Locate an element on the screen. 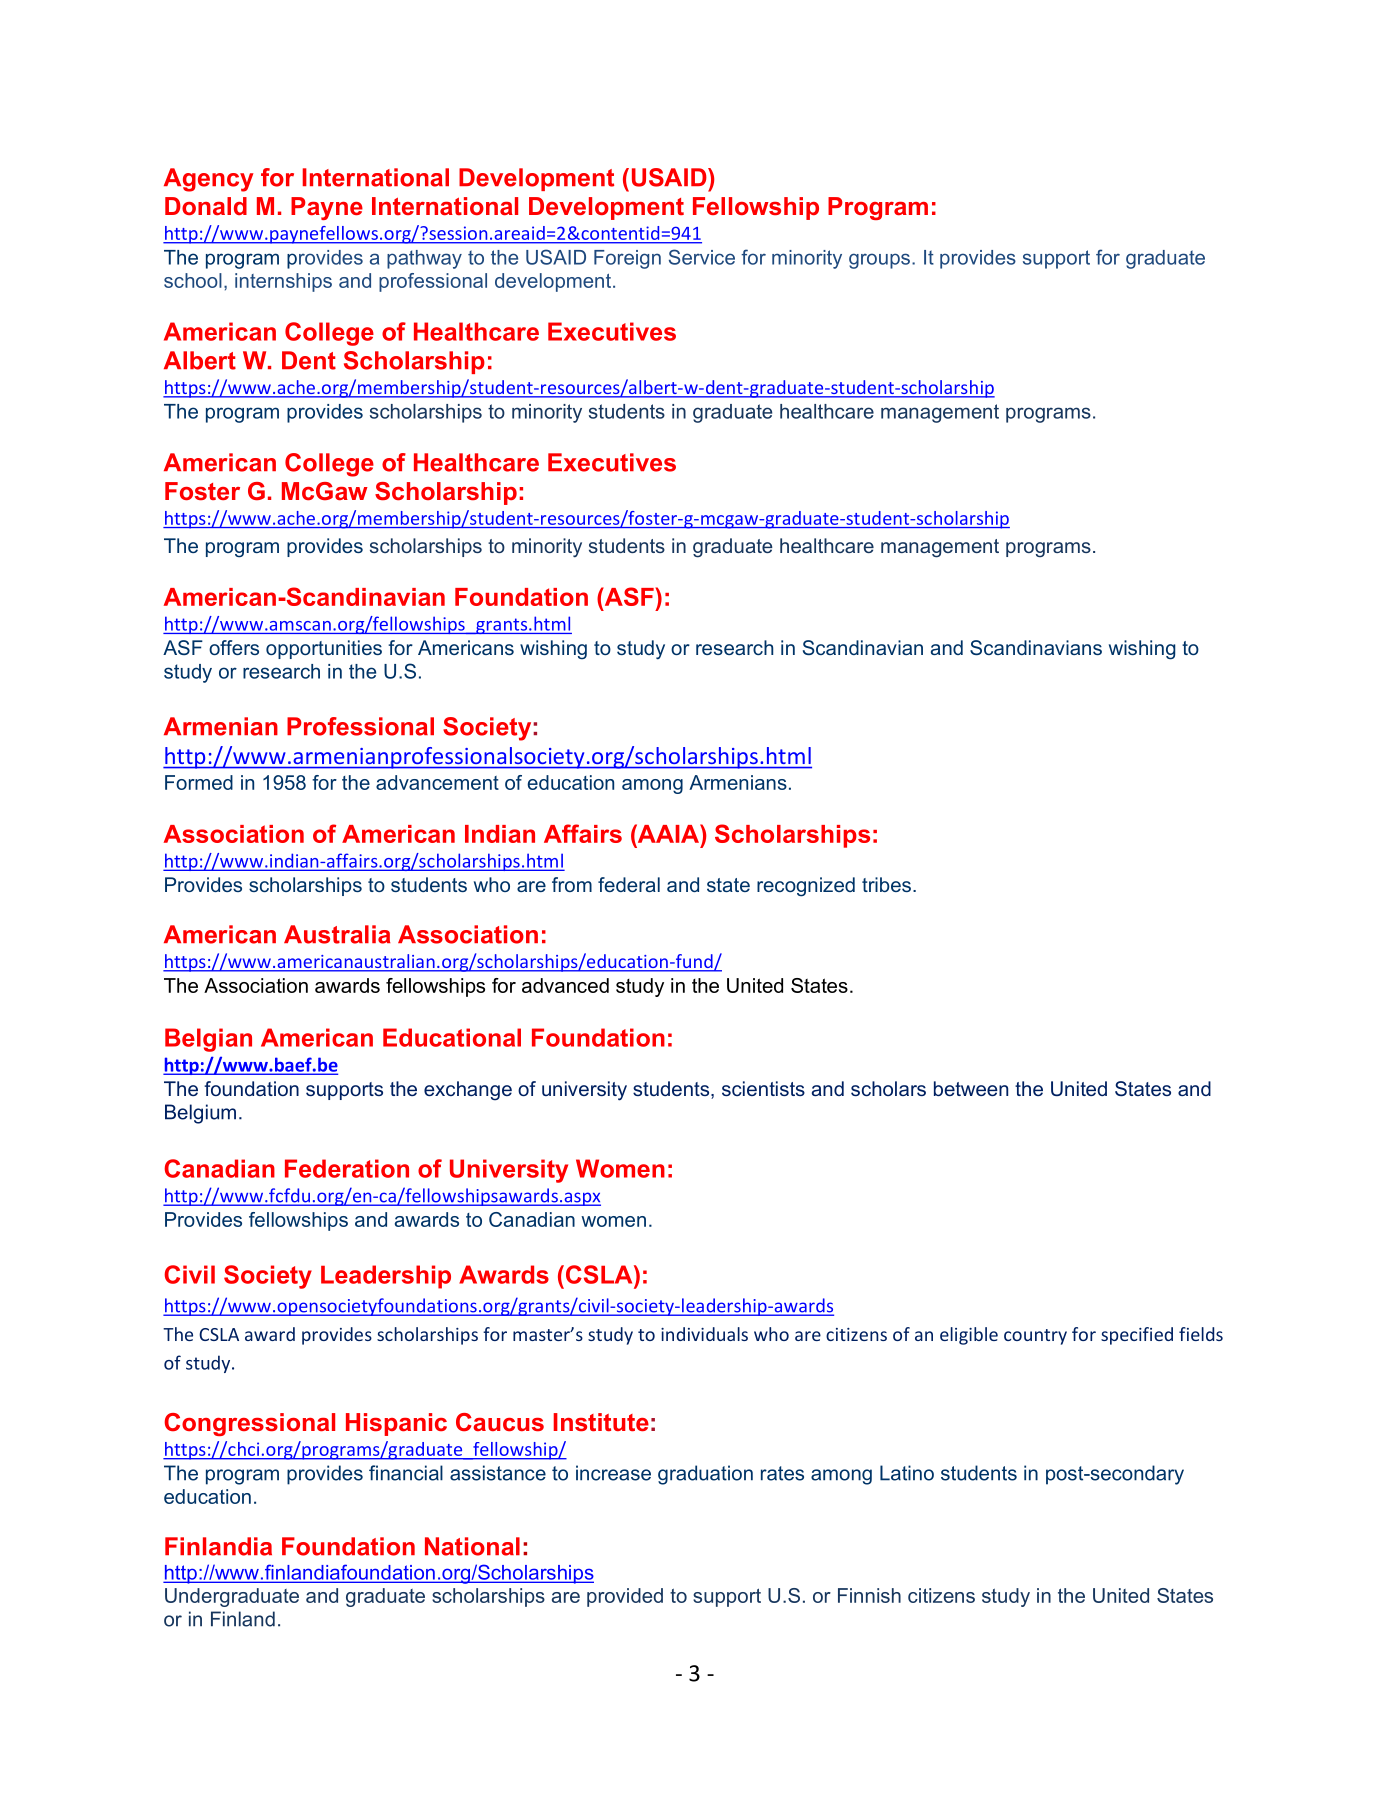 This screenshot has height=1797, width=1389. individuals is located at coordinates (704, 1334).
